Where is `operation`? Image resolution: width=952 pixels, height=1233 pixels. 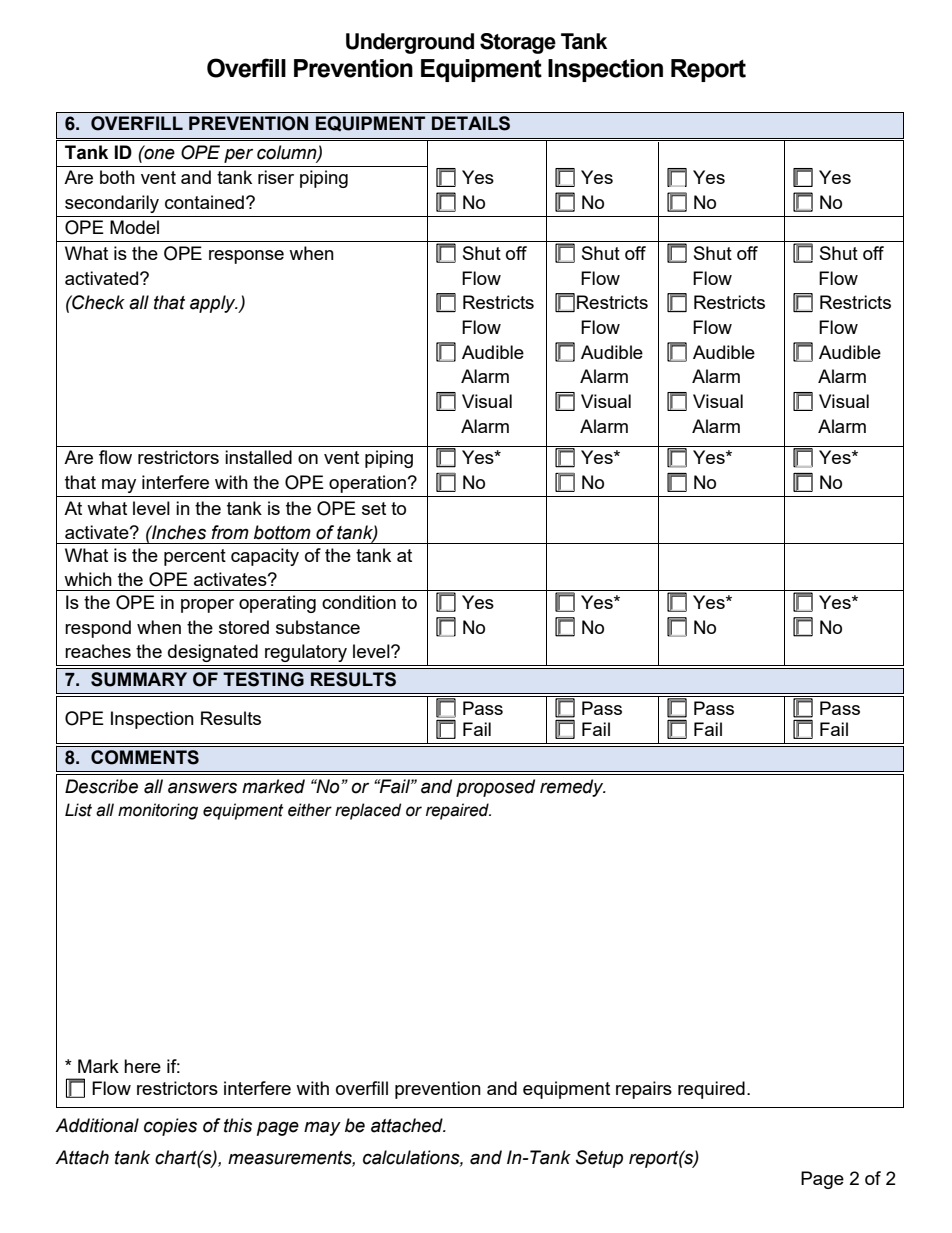
operation is located at coordinates (367, 484).
